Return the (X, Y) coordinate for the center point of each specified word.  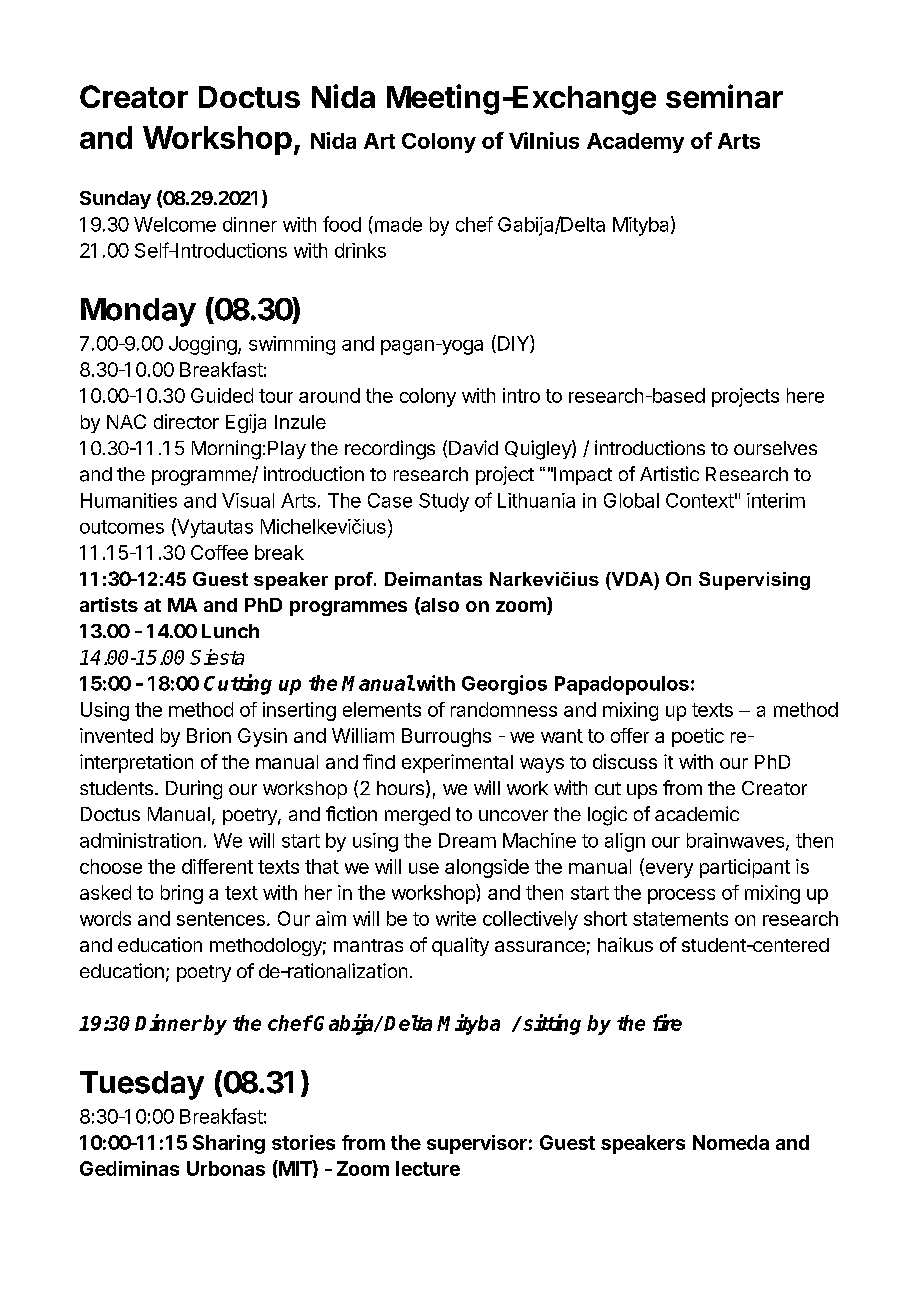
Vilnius (544, 140)
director (186, 421)
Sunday (115, 200)
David (473, 447)
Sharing (229, 1144)
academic (697, 813)
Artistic (669, 473)
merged (417, 816)
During (194, 790)
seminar (724, 96)
